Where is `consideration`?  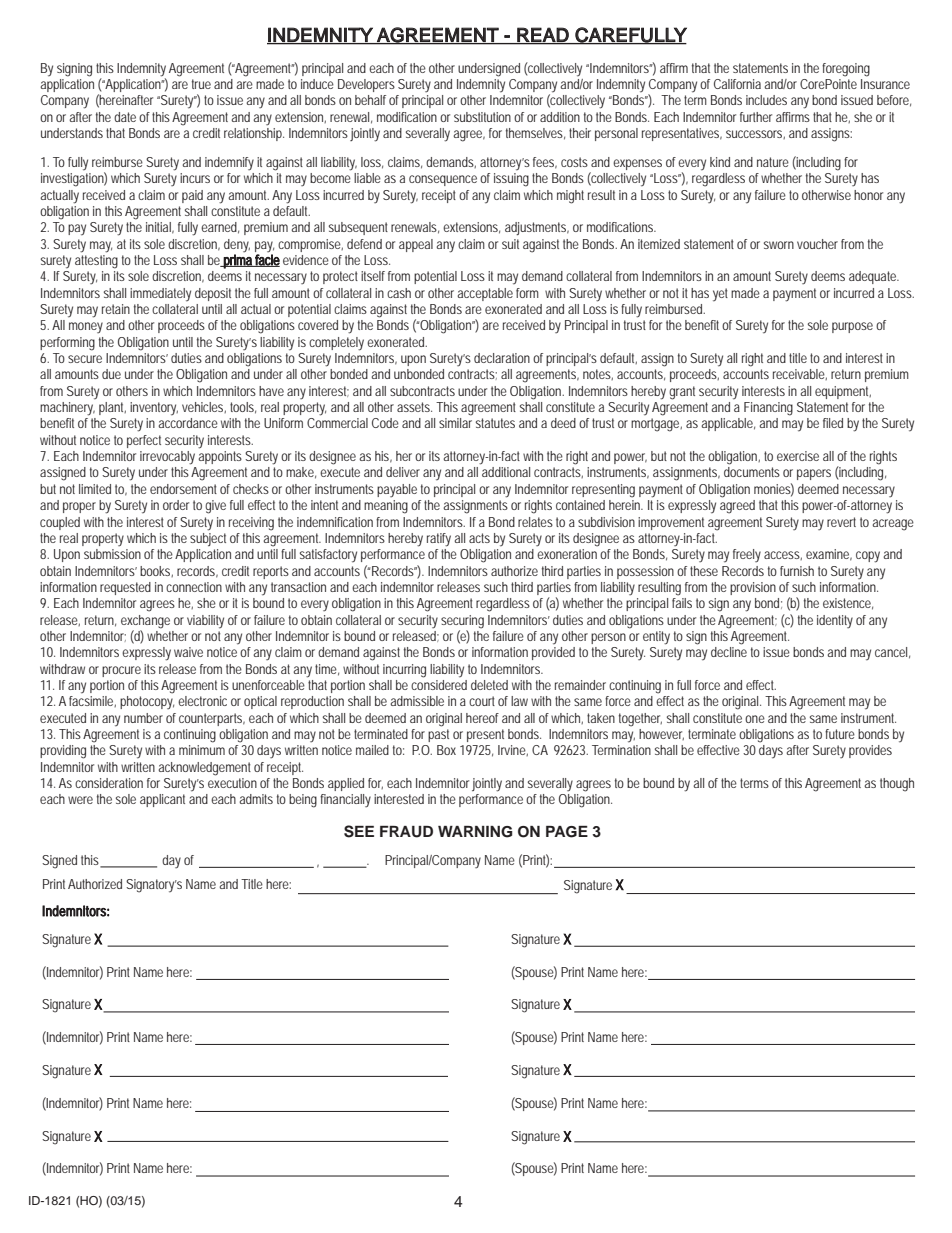 consideration is located at coordinates (109, 783).
